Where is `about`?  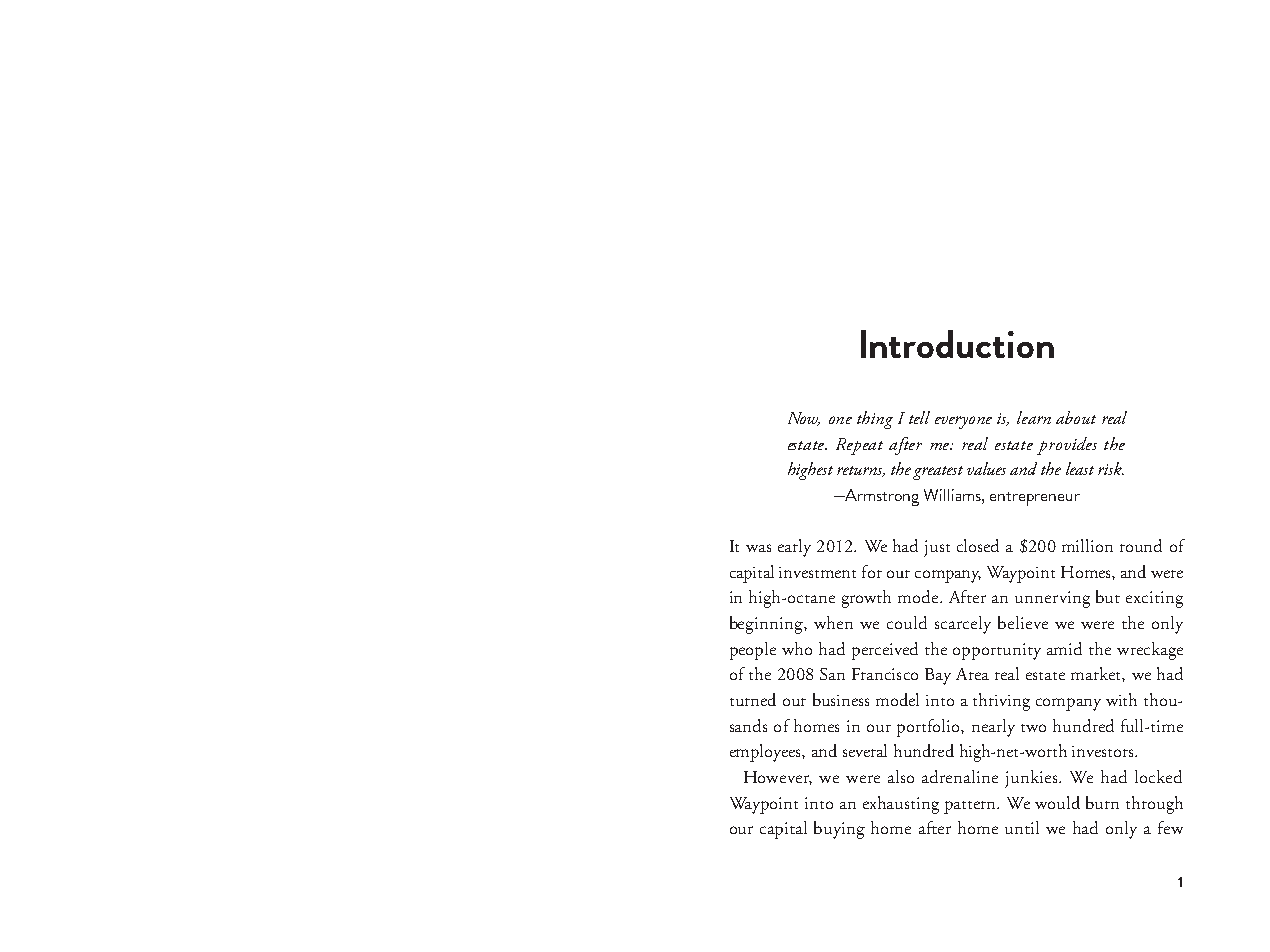
about is located at coordinates (1076, 417).
